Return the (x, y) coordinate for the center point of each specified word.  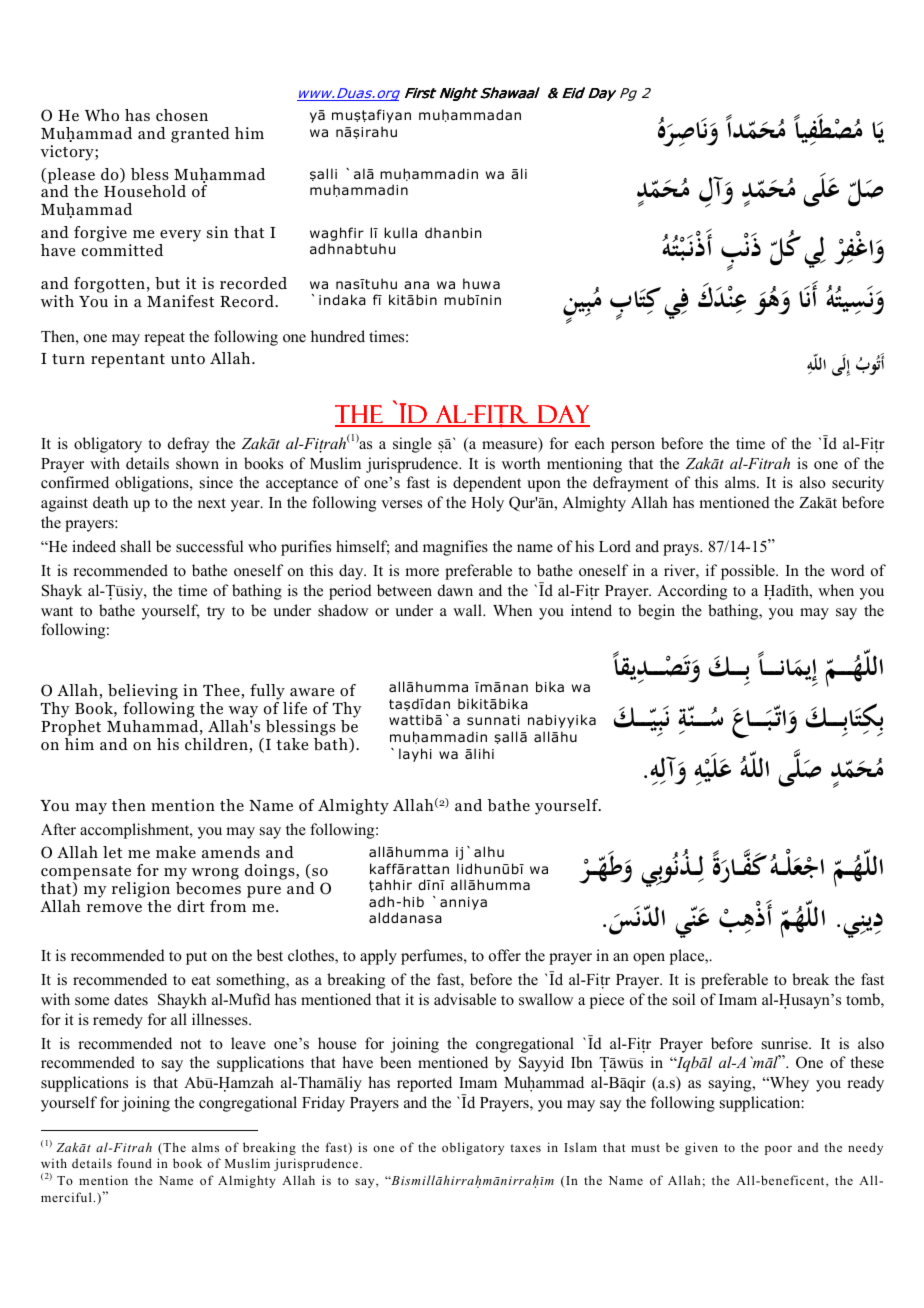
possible (749, 572)
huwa (481, 283)
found (135, 1163)
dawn (455, 590)
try (216, 613)
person (633, 447)
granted (200, 135)
